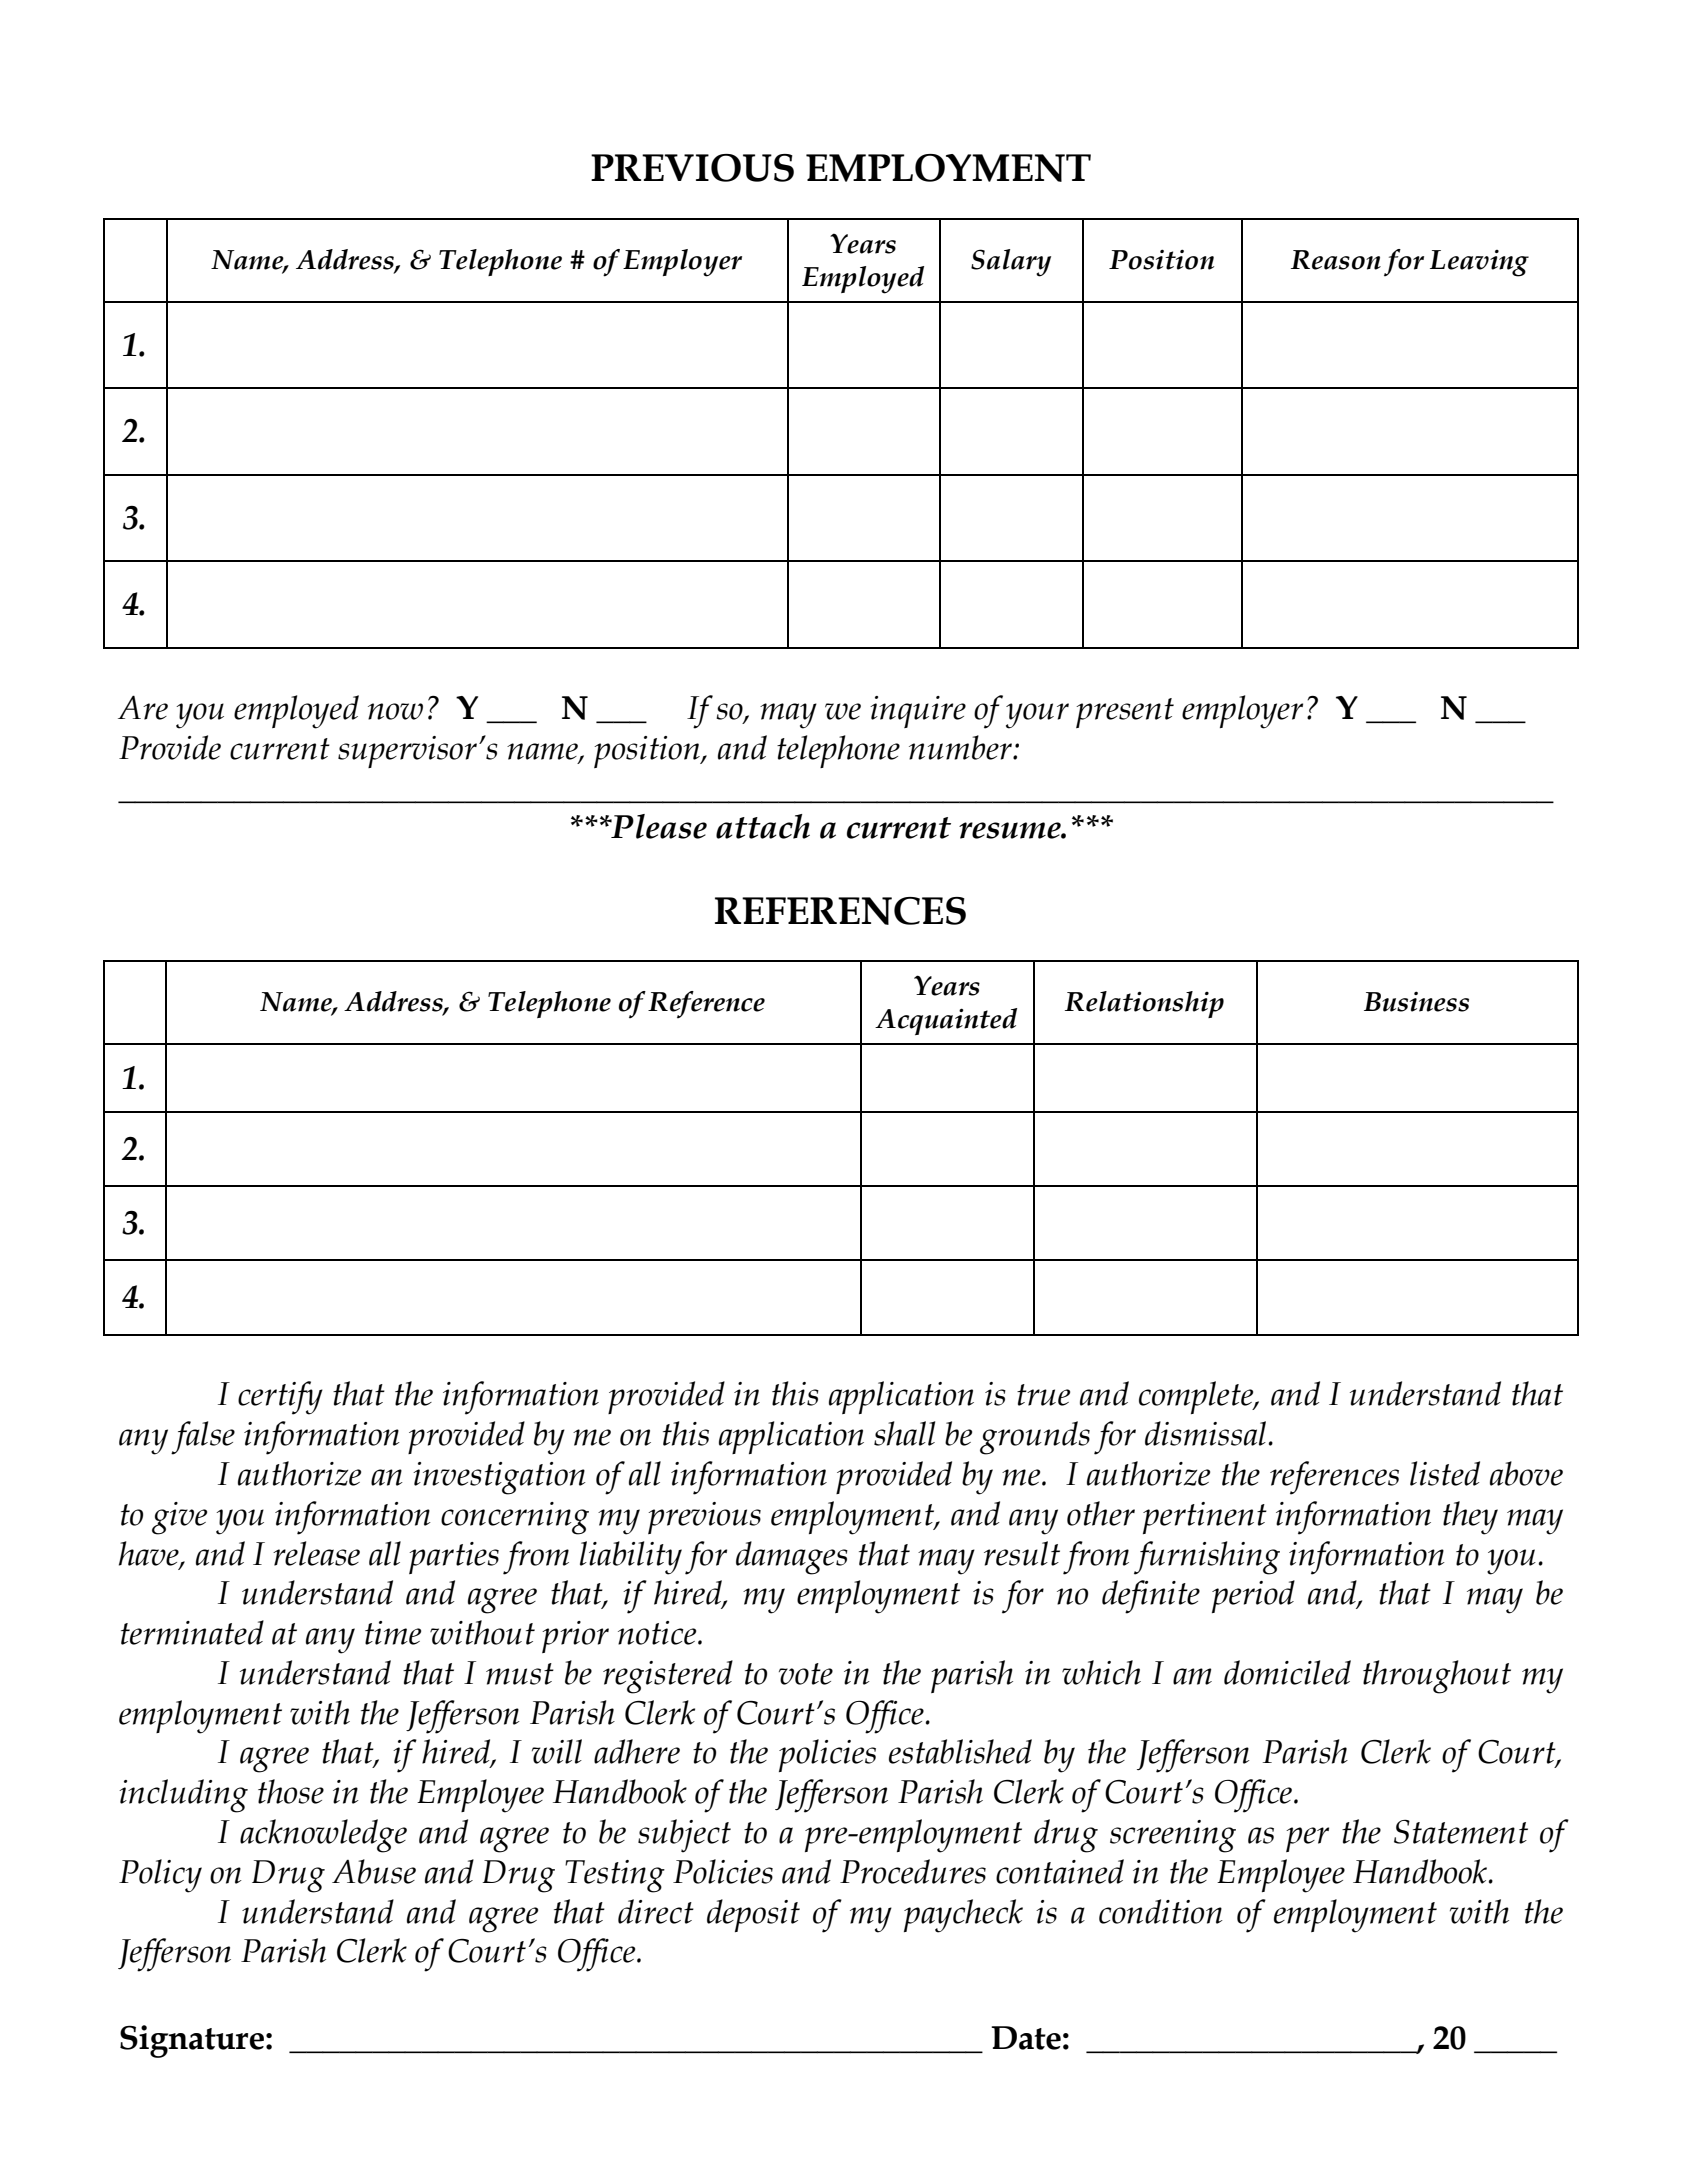 The image size is (1682, 2177). I want to click on damages, so click(792, 1558).
